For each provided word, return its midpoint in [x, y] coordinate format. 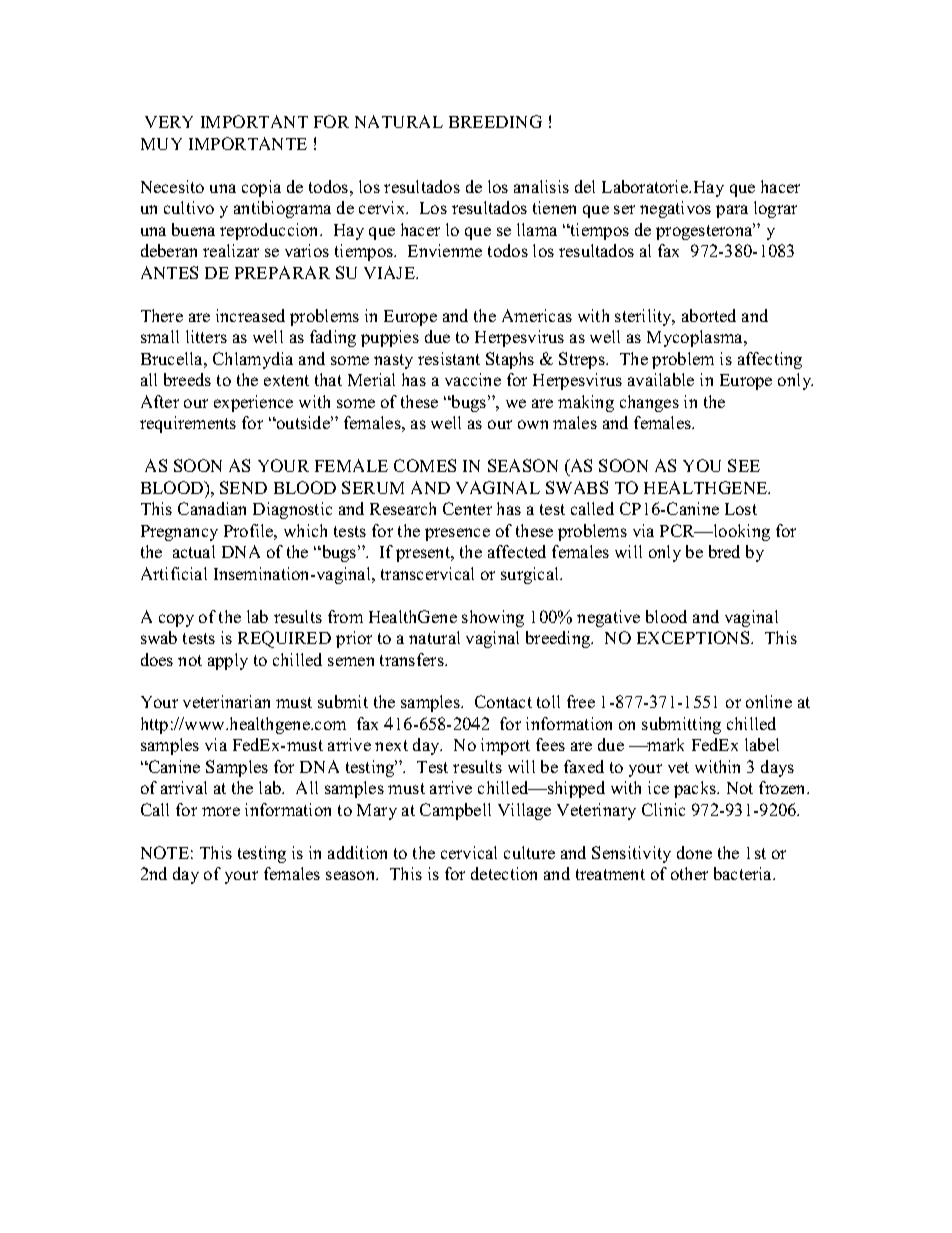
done [694, 852]
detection [504, 873]
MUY [161, 144]
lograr [775, 209]
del [585, 186]
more [221, 811]
